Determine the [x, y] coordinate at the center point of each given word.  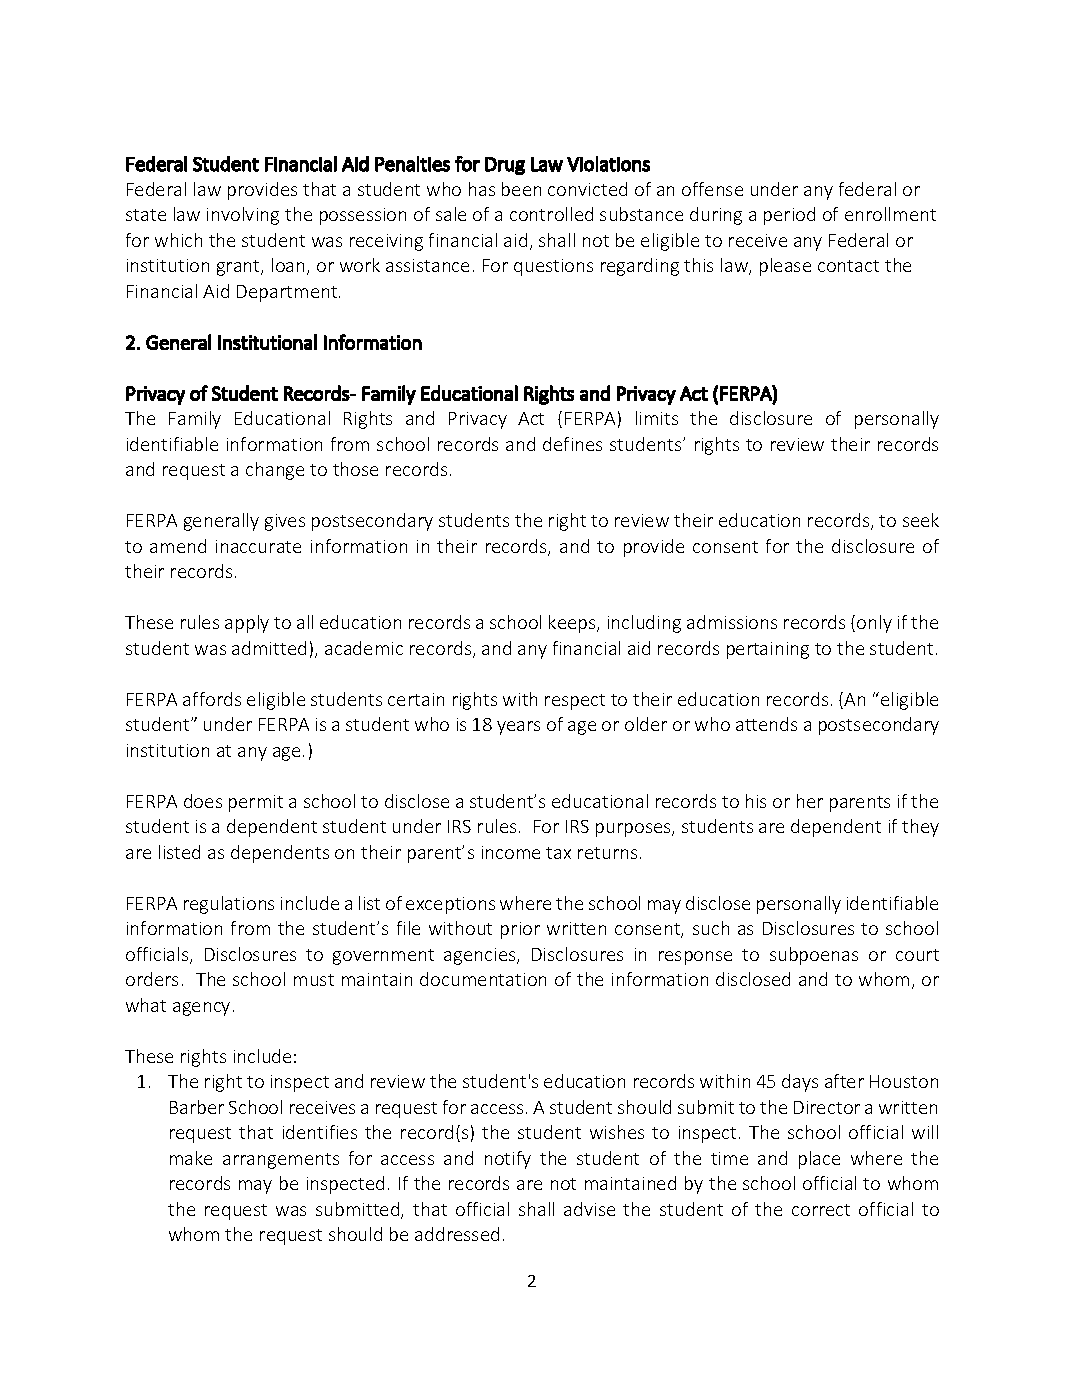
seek [921, 520]
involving [243, 216]
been [521, 189]
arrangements [281, 1161]
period [789, 216]
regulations [229, 905]
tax [558, 853]
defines [572, 444]
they [920, 828]
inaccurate [258, 546]
